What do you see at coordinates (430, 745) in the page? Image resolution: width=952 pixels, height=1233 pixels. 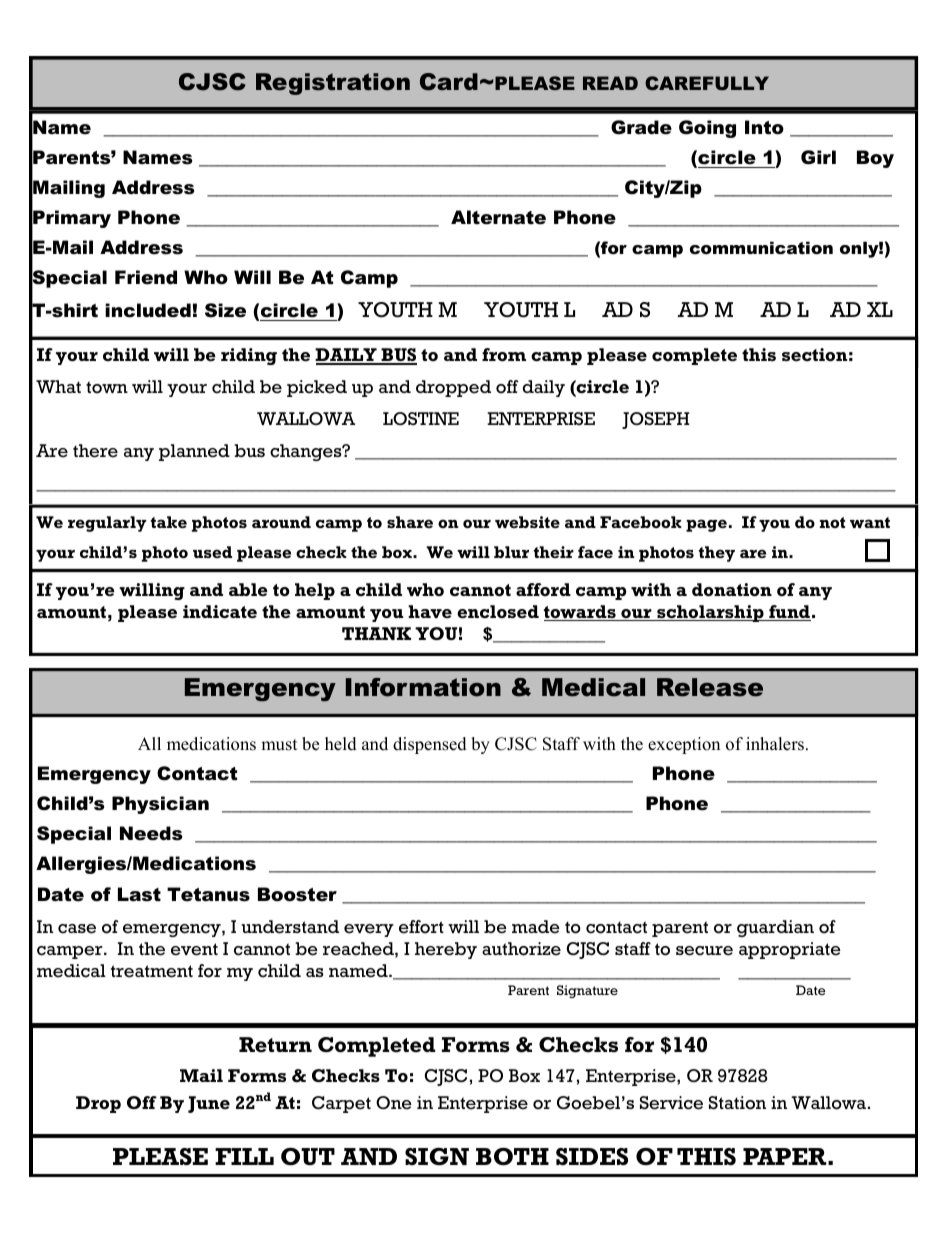 I see `dispensed` at bounding box center [430, 745].
